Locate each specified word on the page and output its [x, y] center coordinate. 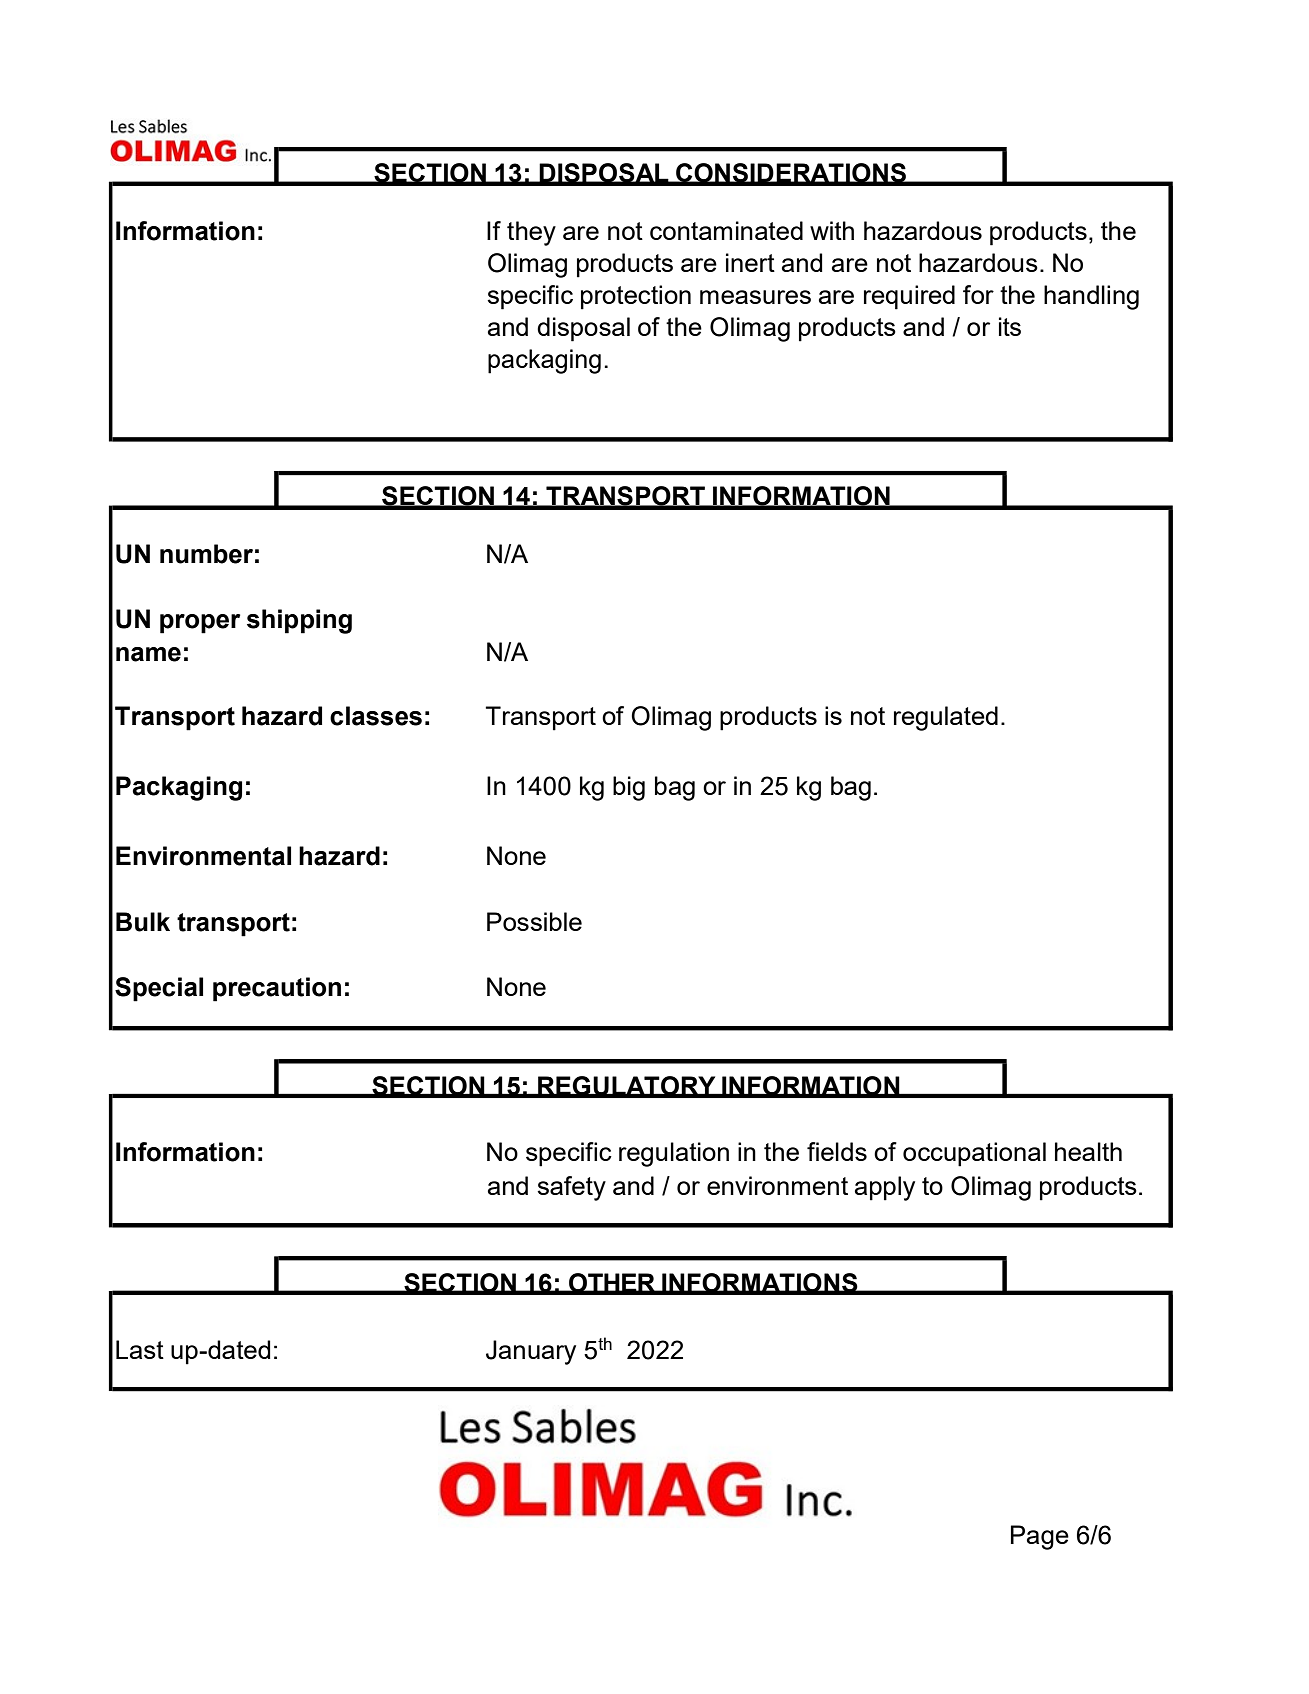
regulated [946, 718]
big [629, 788]
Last [140, 1349]
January [531, 1352]
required [909, 297]
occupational [974, 1154]
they [531, 233]
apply [885, 1188]
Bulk [143, 922]
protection [636, 297]
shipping [299, 621]
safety [571, 1188]
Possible [534, 921]
